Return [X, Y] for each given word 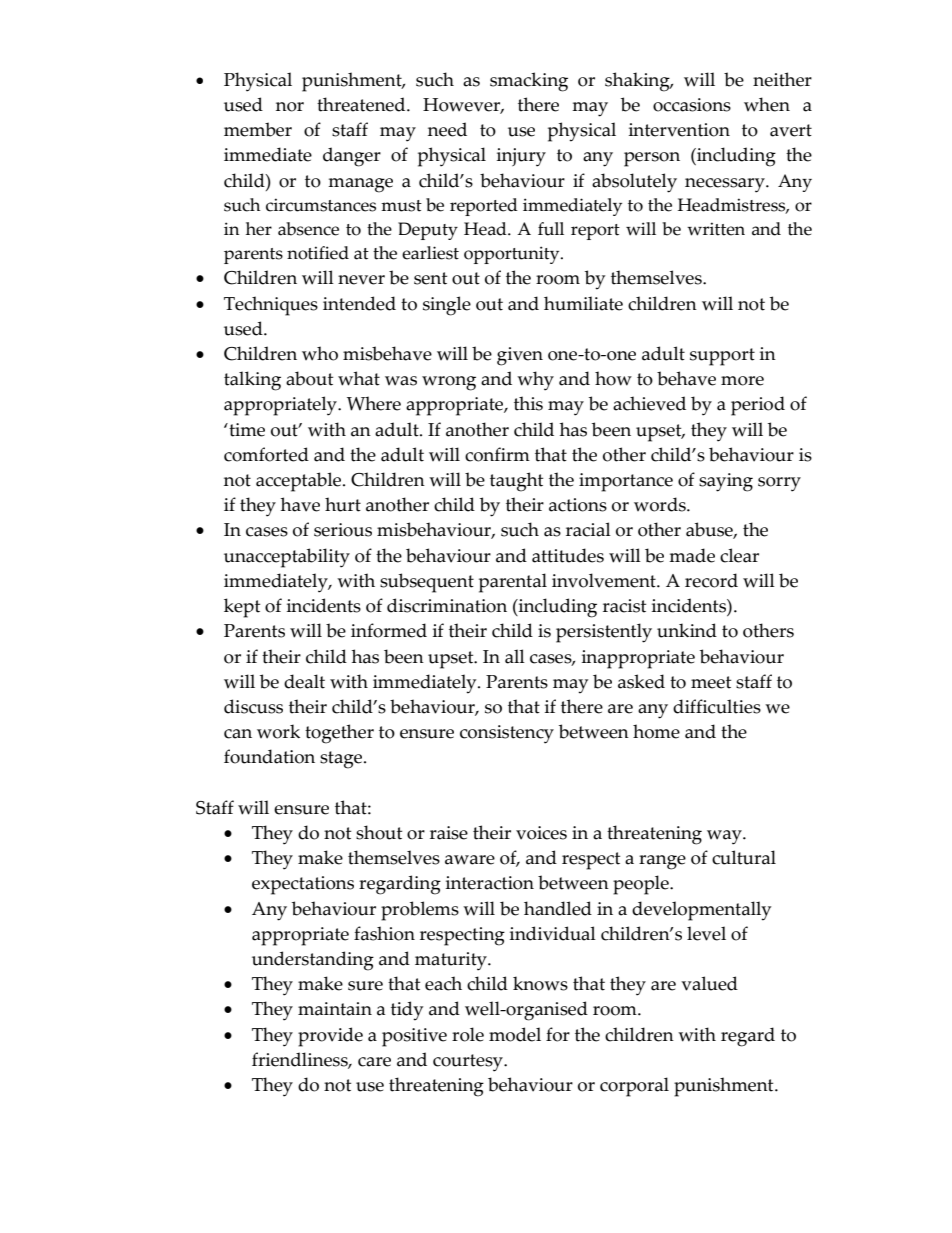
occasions [692, 105]
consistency [507, 734]
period [758, 406]
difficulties [717, 706]
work [278, 731]
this [528, 403]
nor [290, 107]
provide [330, 1037]
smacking [529, 82]
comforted [266, 454]
